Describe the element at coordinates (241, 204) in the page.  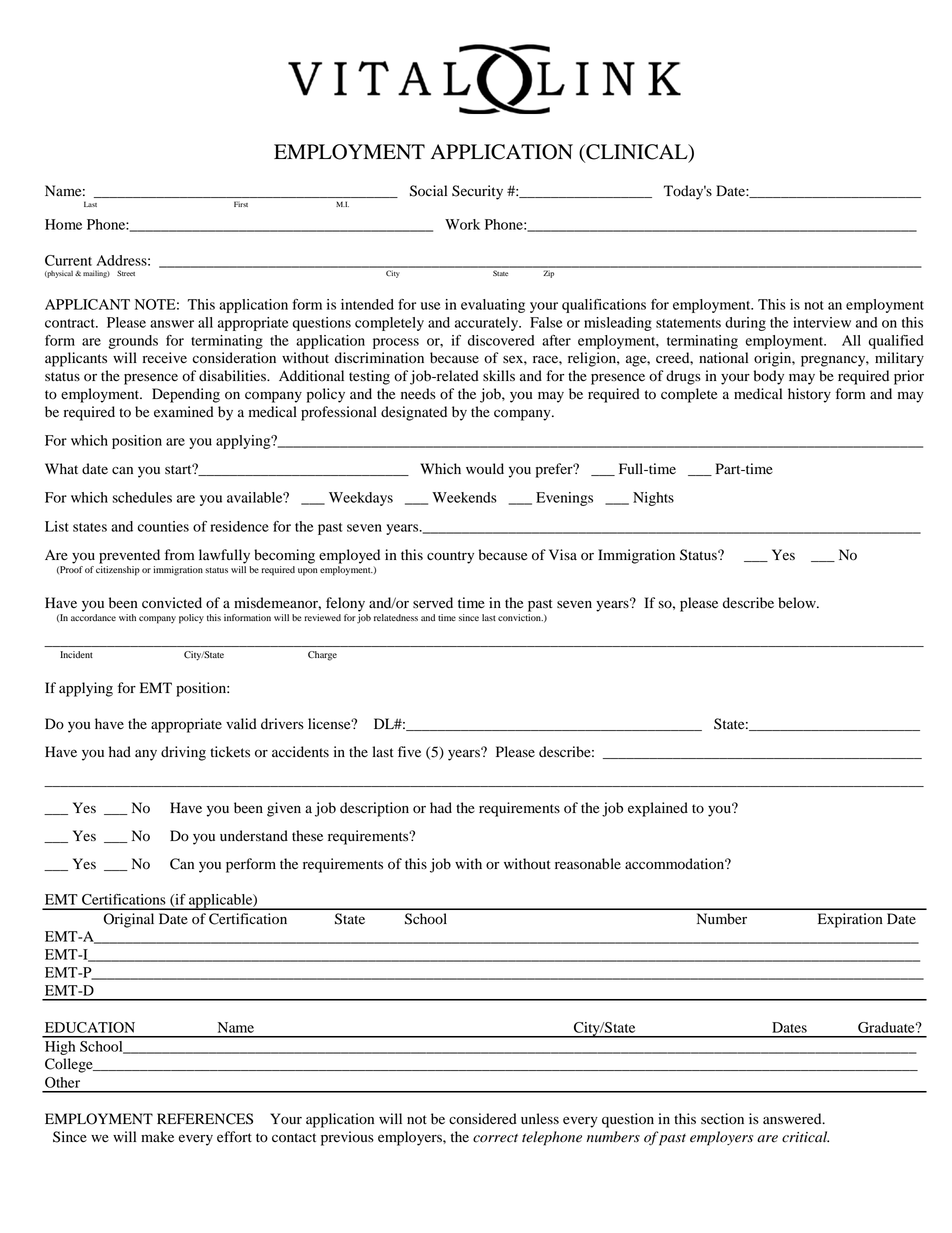
I see `First` at that location.
